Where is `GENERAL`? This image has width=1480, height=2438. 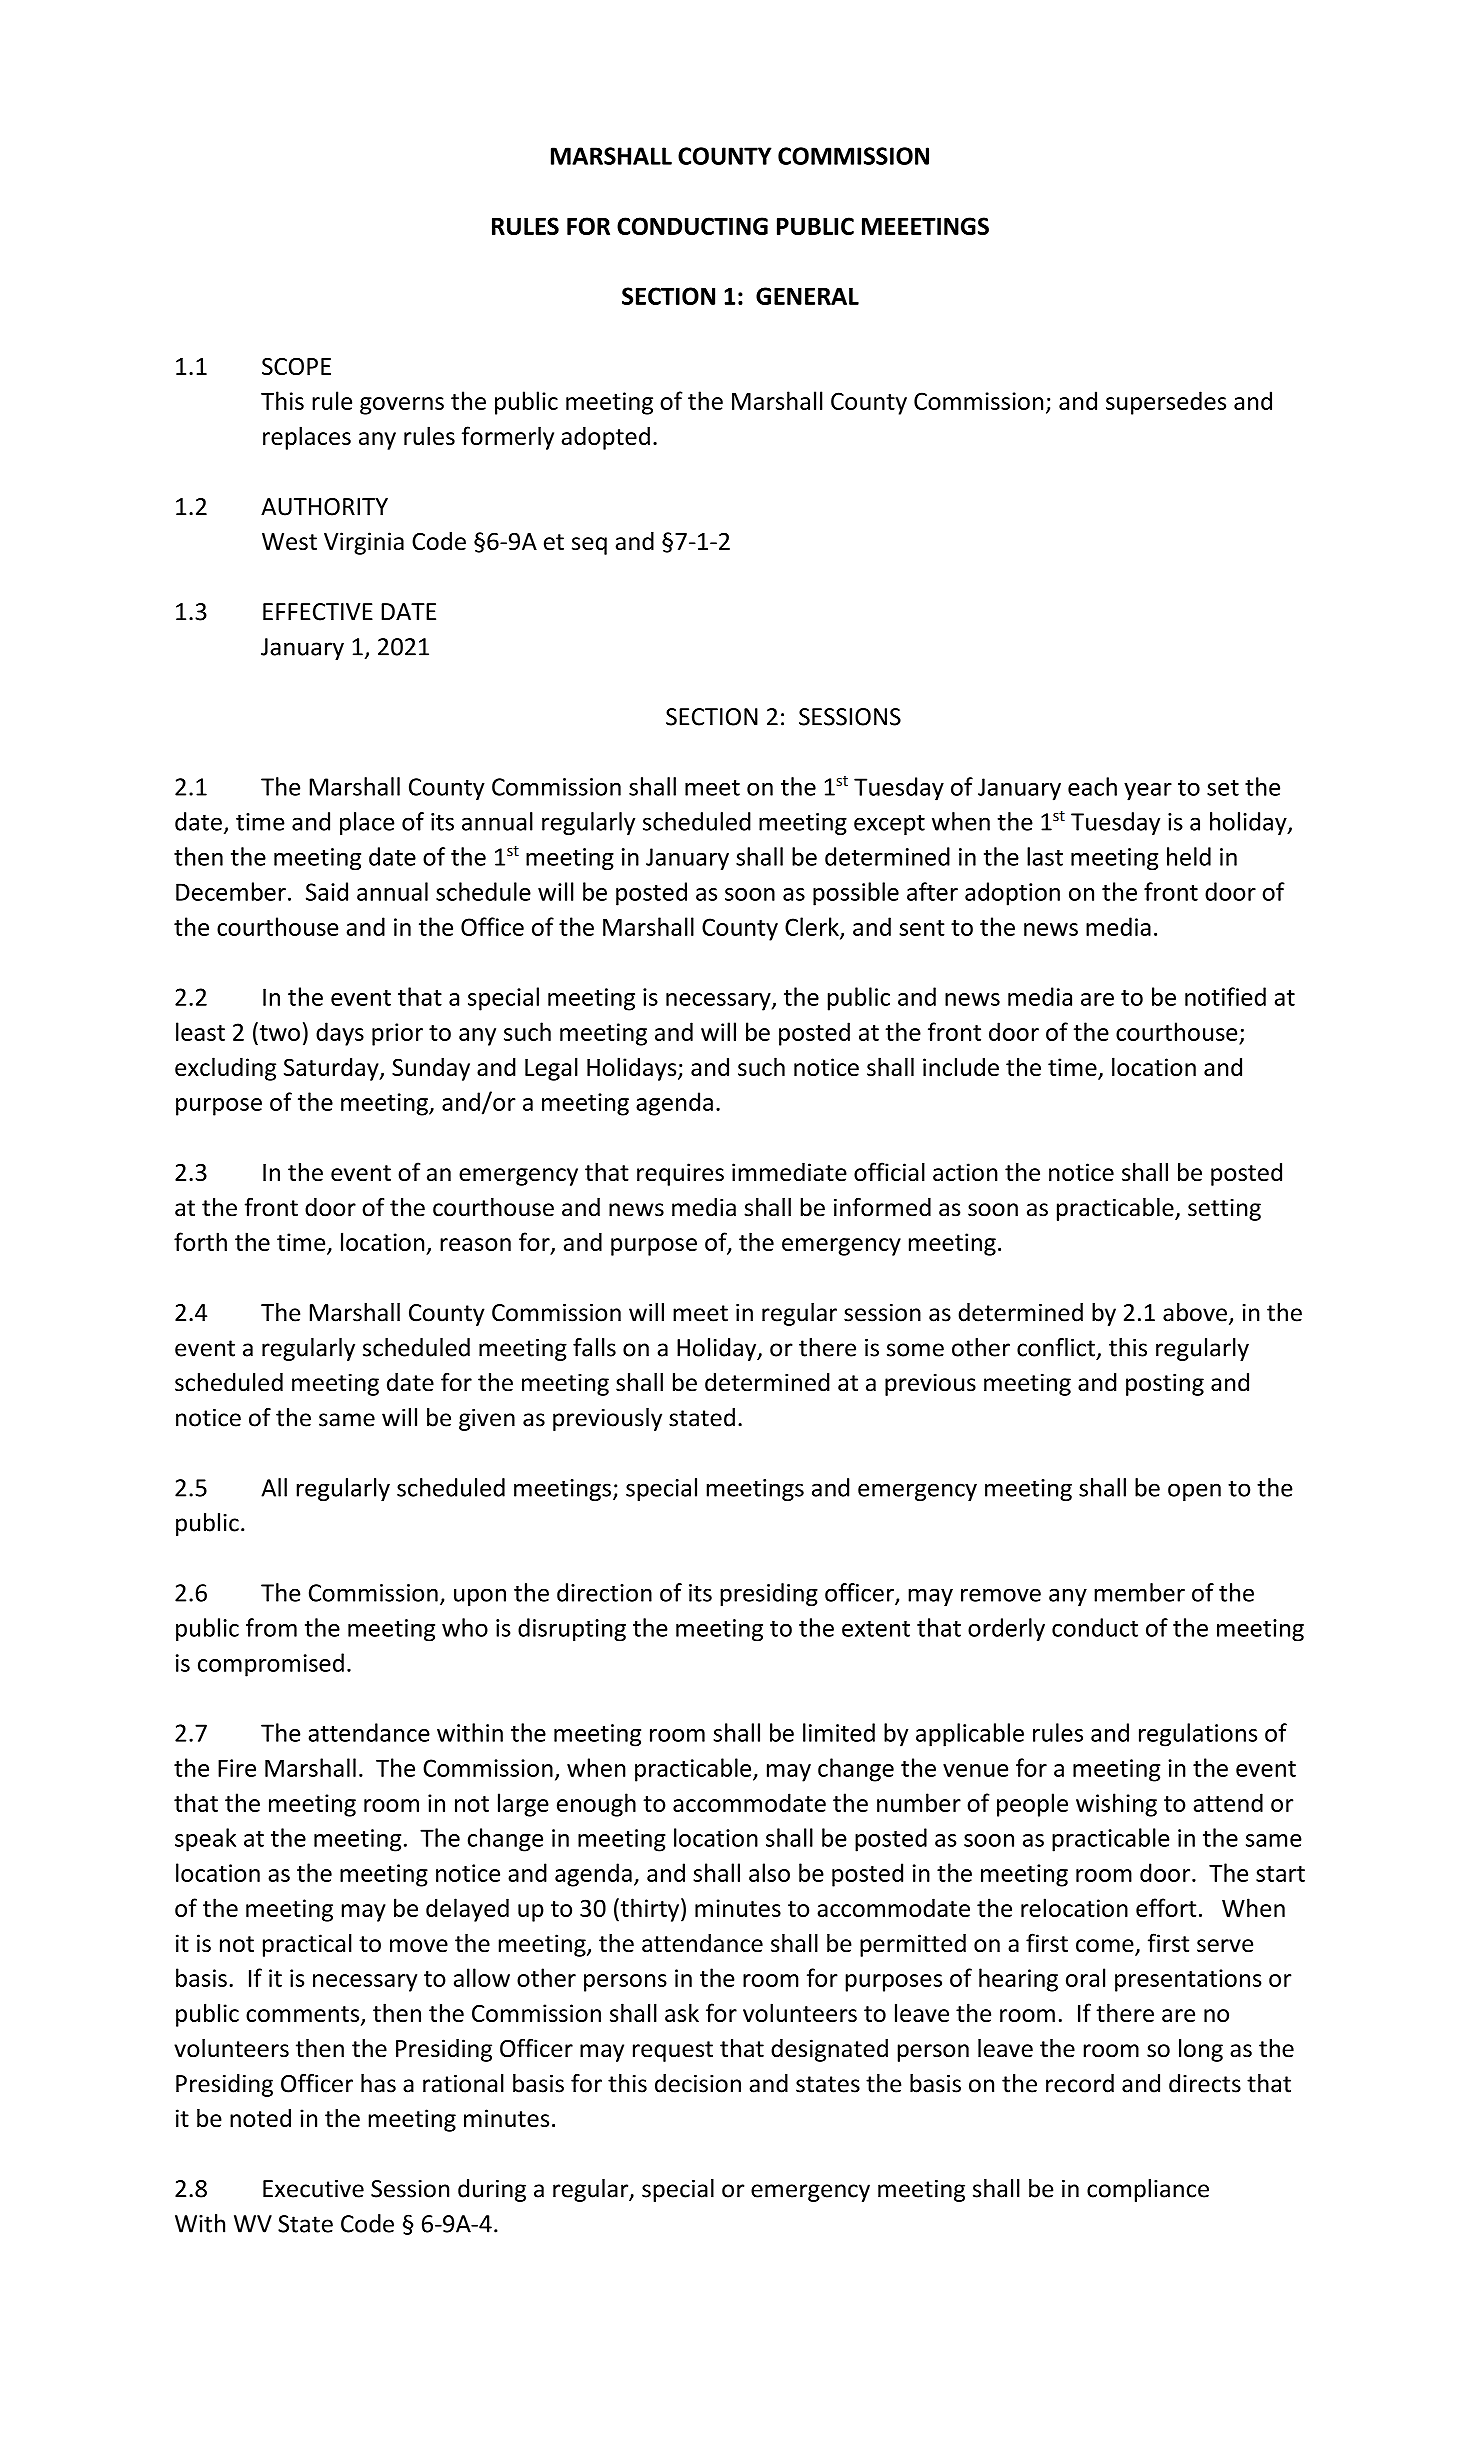 GENERAL is located at coordinates (807, 296).
